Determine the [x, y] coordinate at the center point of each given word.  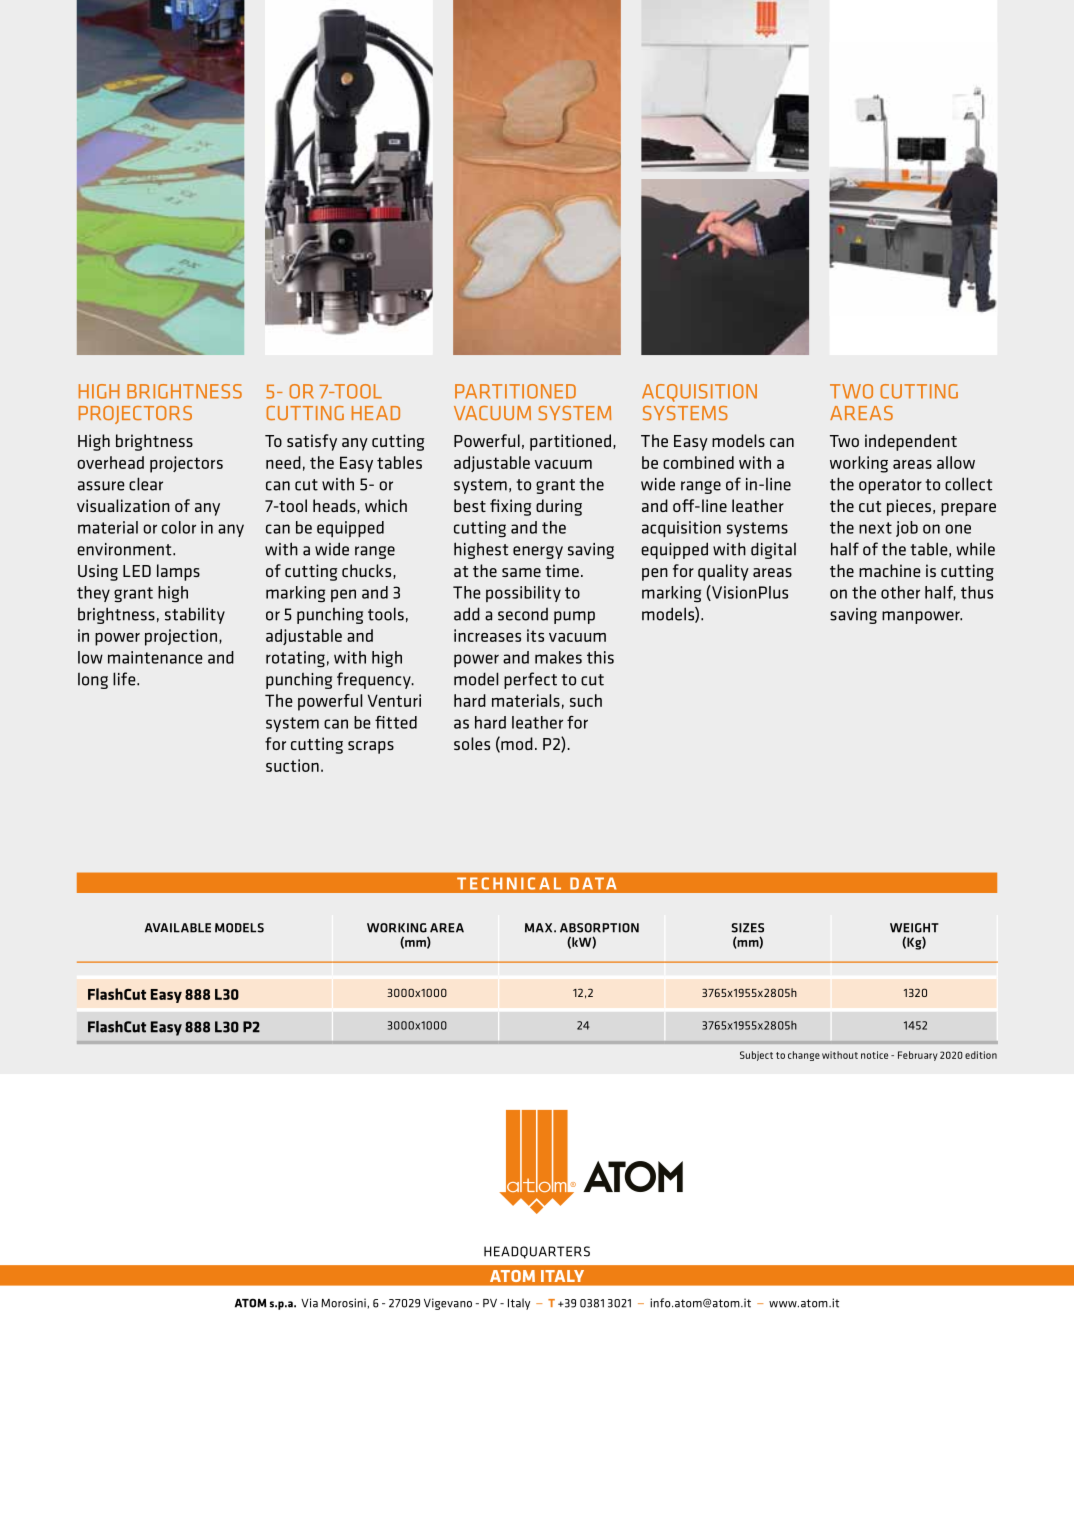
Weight [914, 928]
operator [890, 486]
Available [178, 928]
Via [309, 1303]
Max [540, 928]
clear [146, 484]
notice [874, 1055]
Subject [756, 1056]
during [559, 507]
